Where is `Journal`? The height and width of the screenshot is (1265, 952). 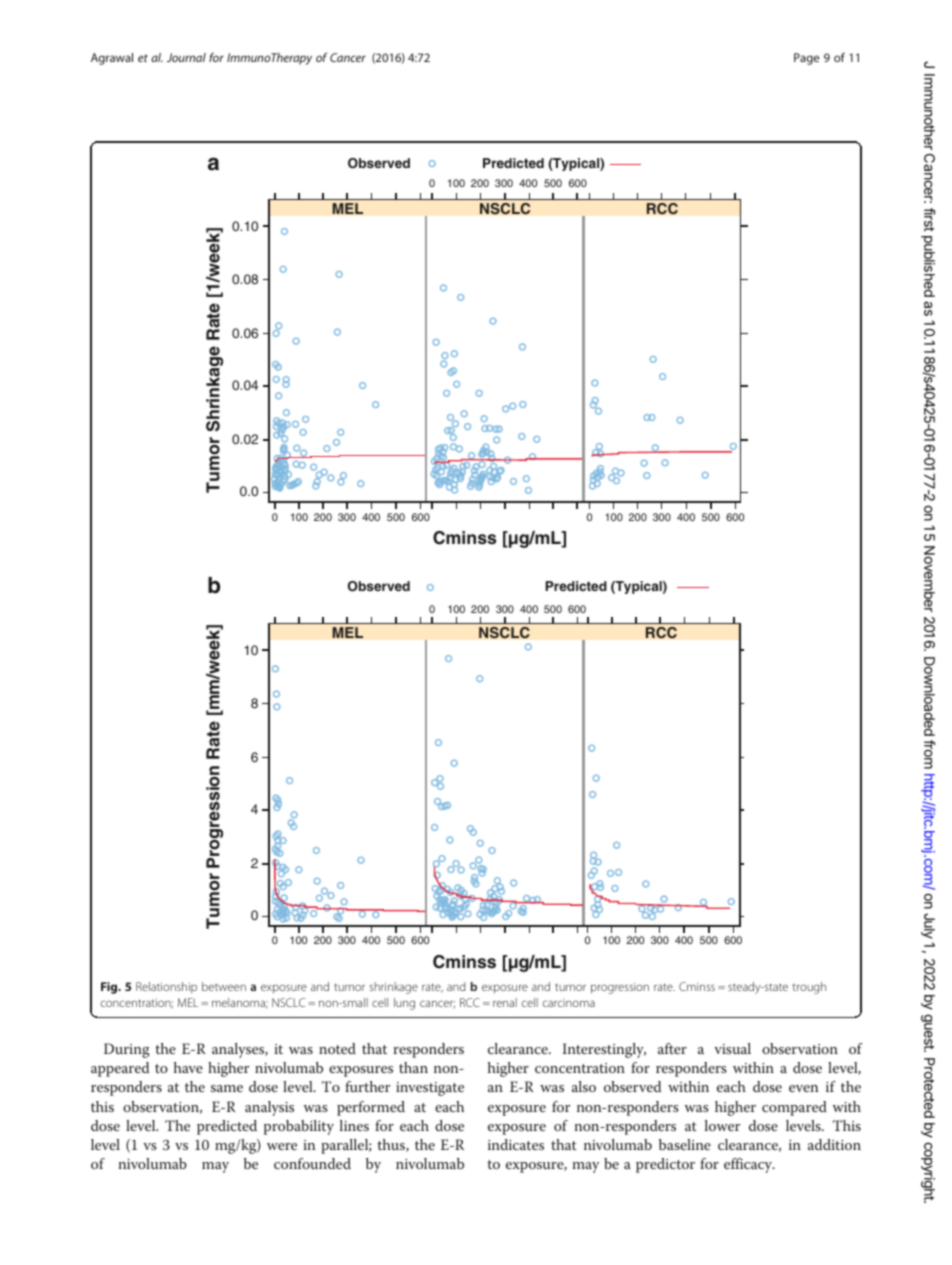
Journal is located at coordinates (186, 57).
